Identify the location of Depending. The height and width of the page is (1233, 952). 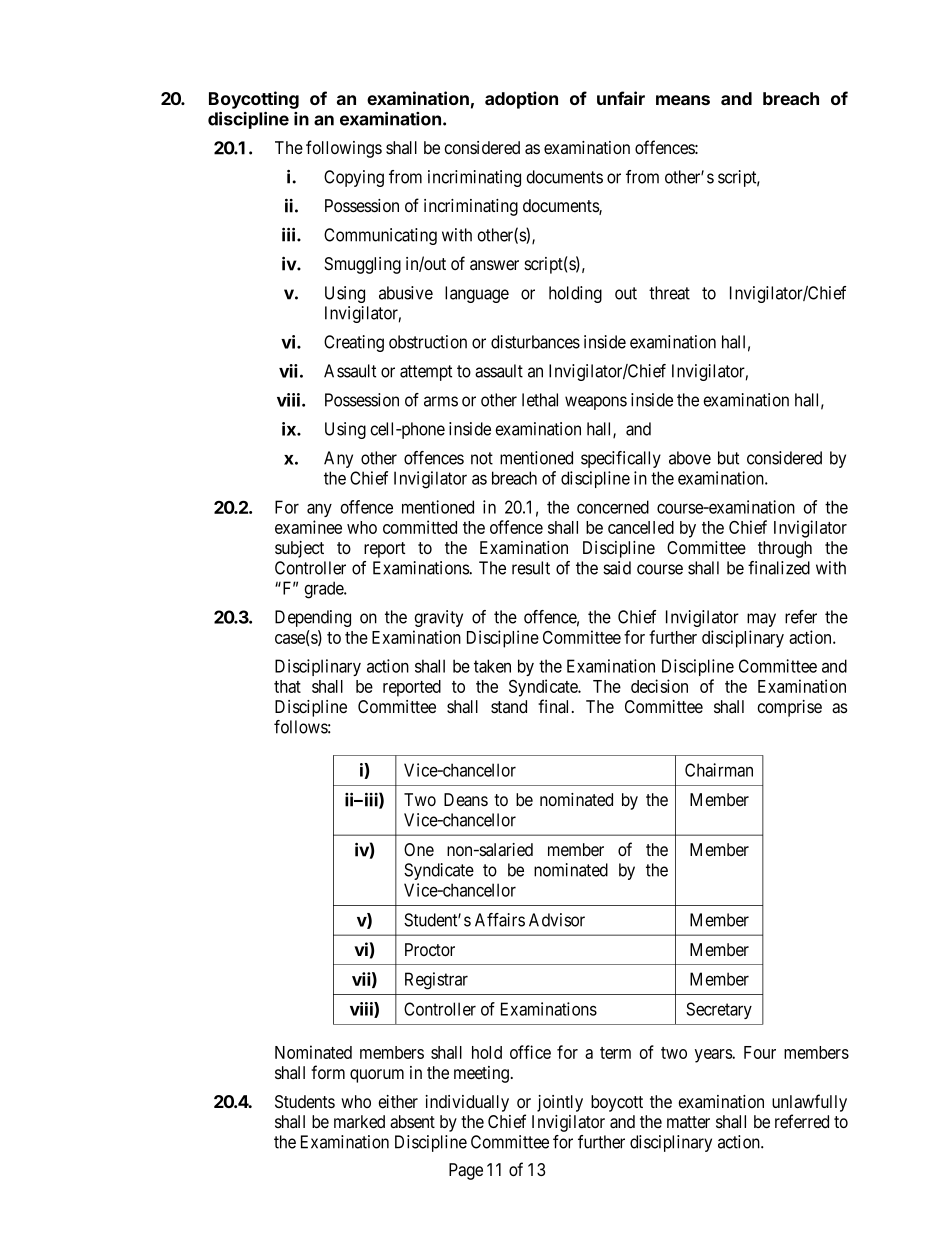
(313, 618).
